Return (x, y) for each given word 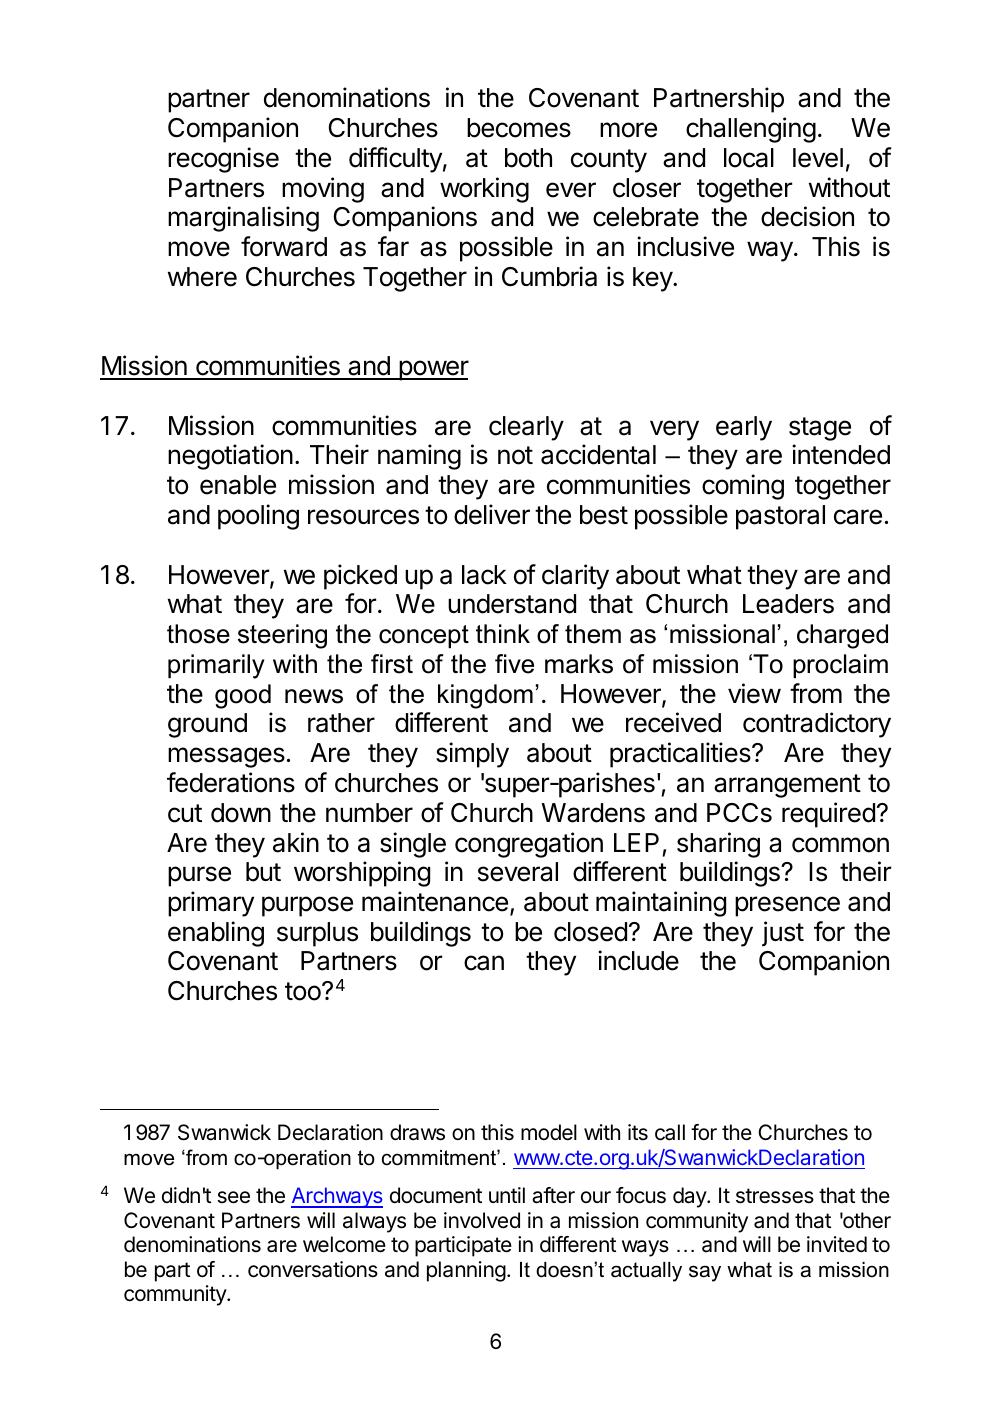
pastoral (780, 517)
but (263, 872)
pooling (258, 517)
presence (787, 906)
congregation (529, 845)
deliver (492, 514)
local (749, 158)
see (234, 1197)
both (528, 158)
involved (482, 1220)
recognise (223, 160)
